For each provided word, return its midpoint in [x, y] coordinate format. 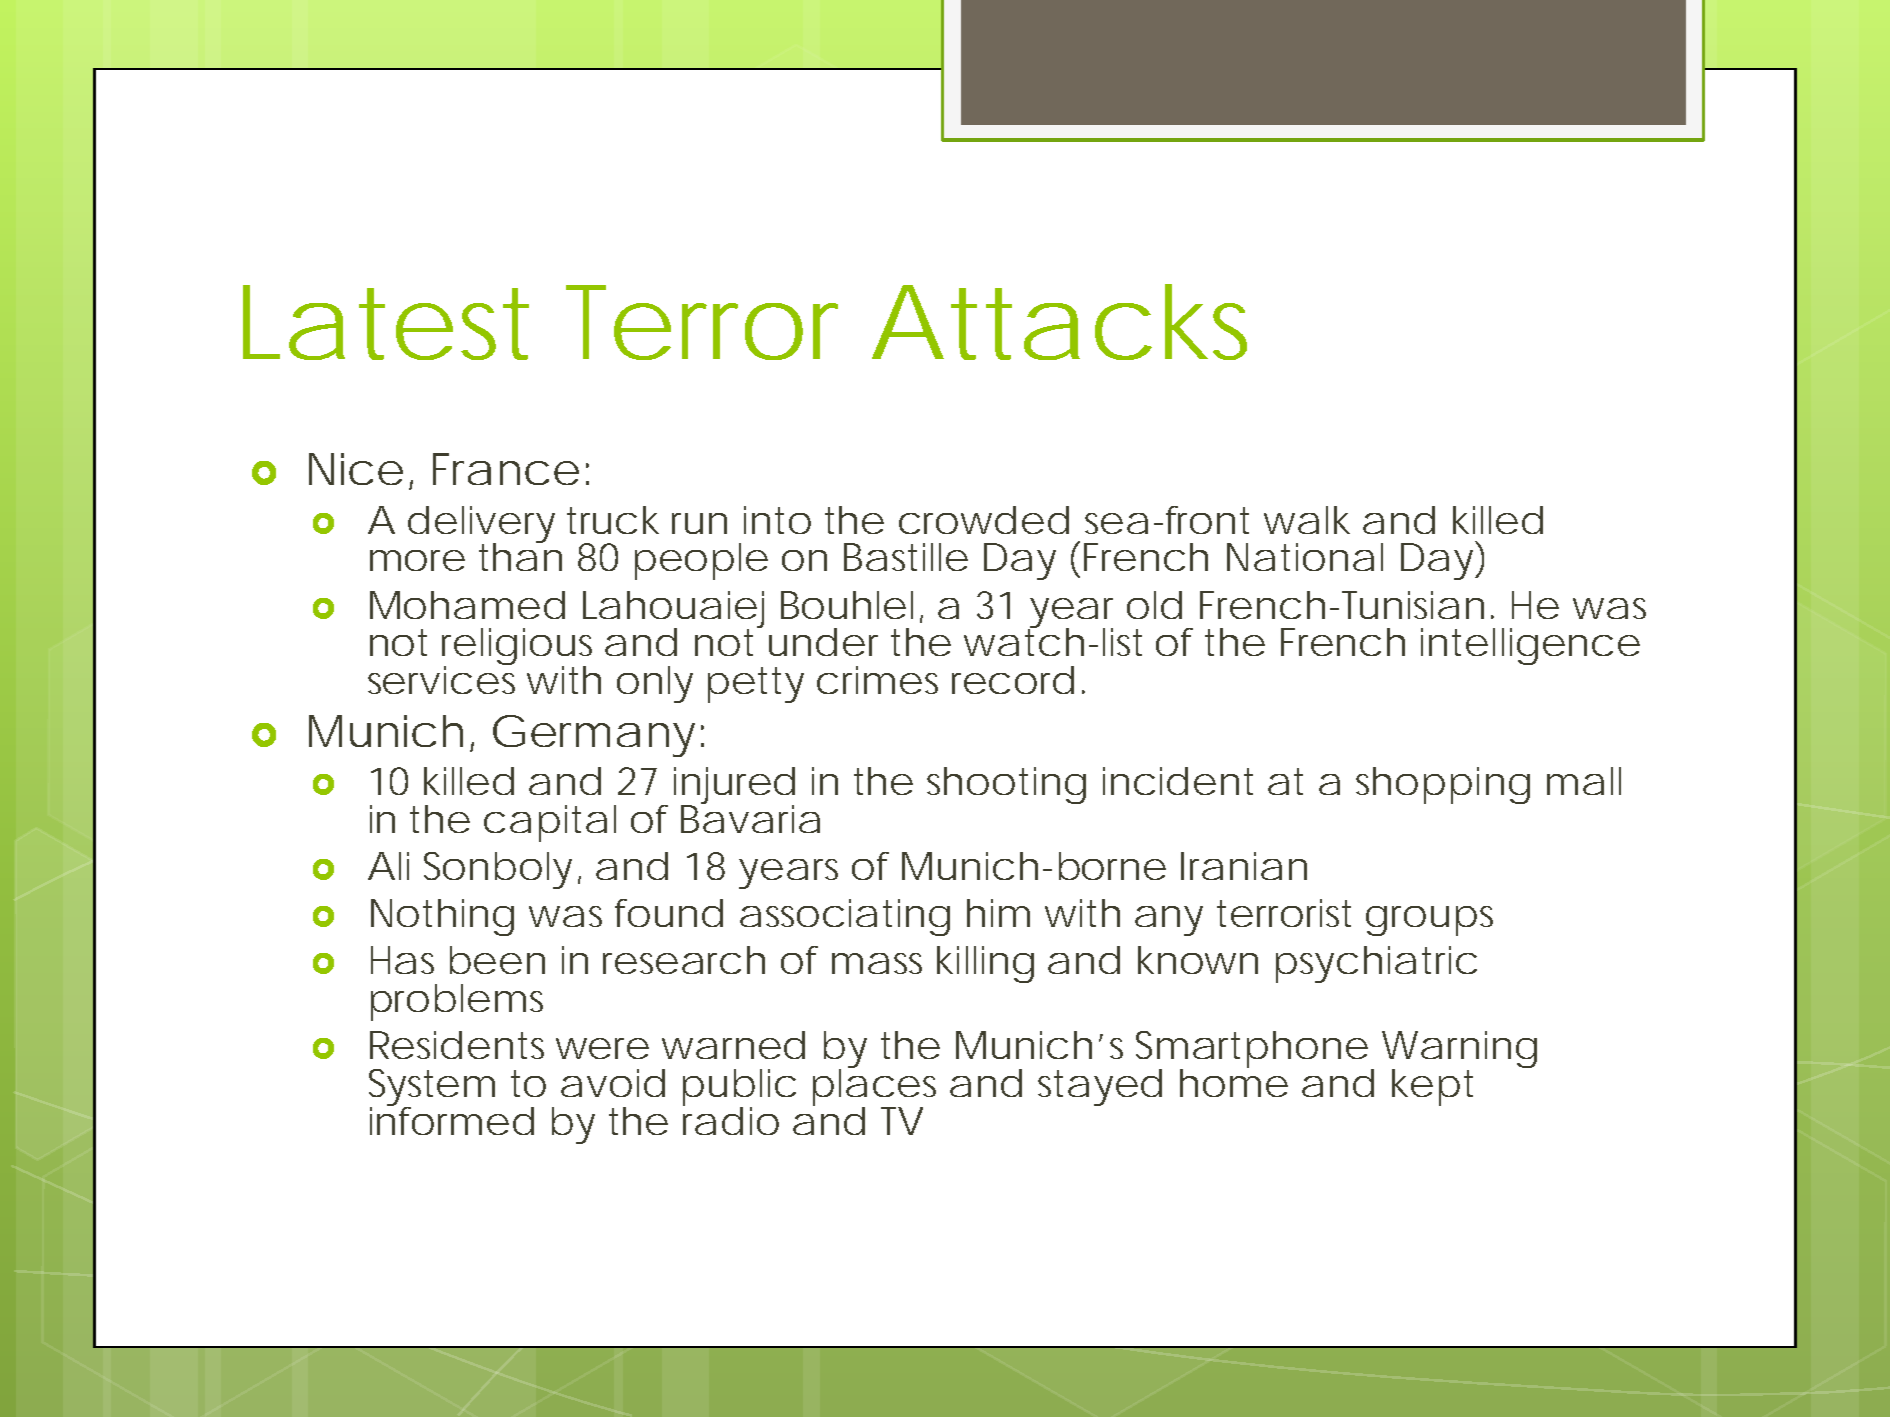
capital [550, 823]
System [432, 1089]
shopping [1443, 785]
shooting [1006, 785]
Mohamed [467, 605]
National [1305, 557]
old [1154, 605]
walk [1307, 520]
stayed [1100, 1087]
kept [1432, 1087]
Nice [356, 469]
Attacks [1059, 322]
